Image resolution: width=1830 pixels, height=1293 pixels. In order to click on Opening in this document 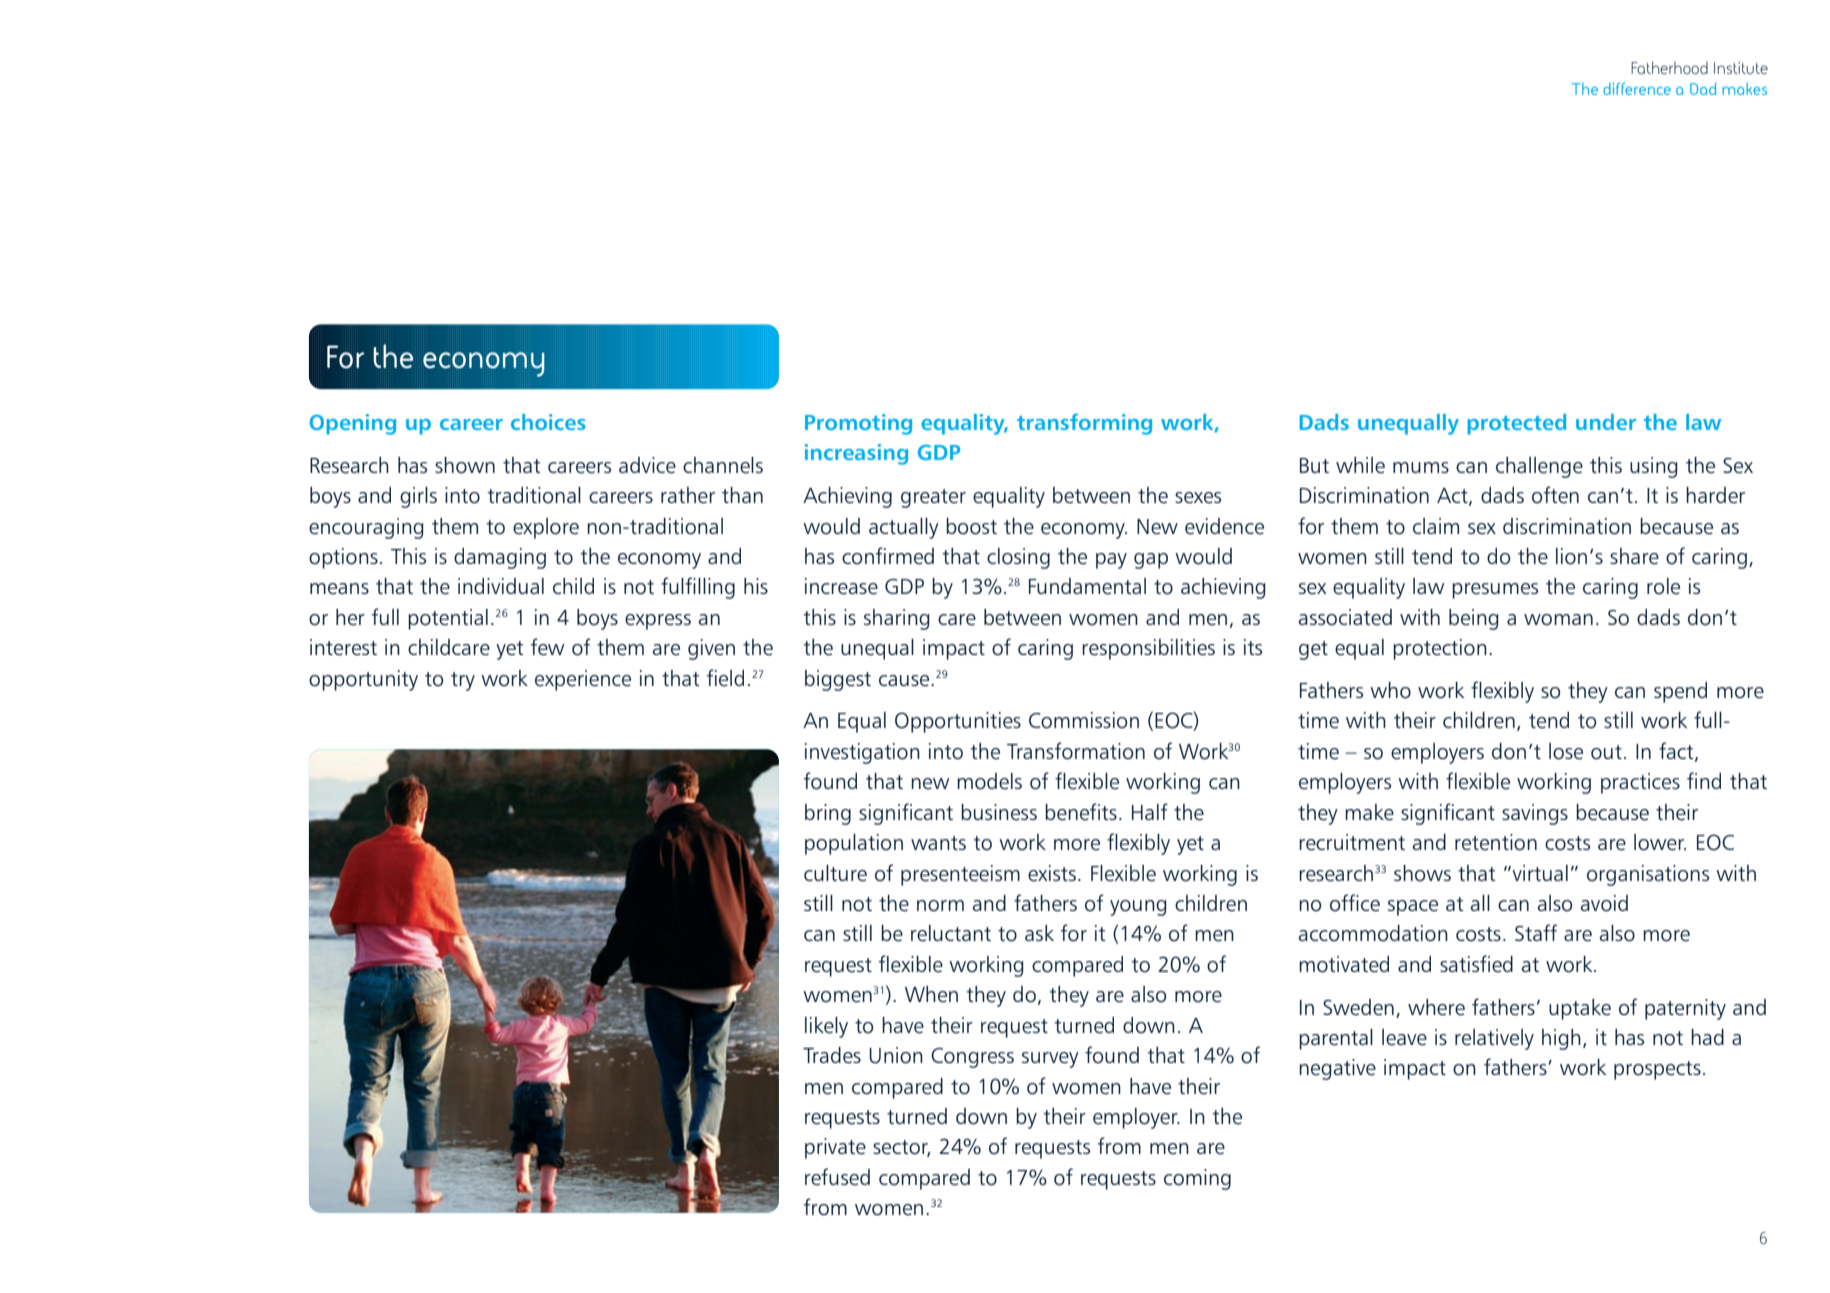, I will do `click(353, 424)`.
